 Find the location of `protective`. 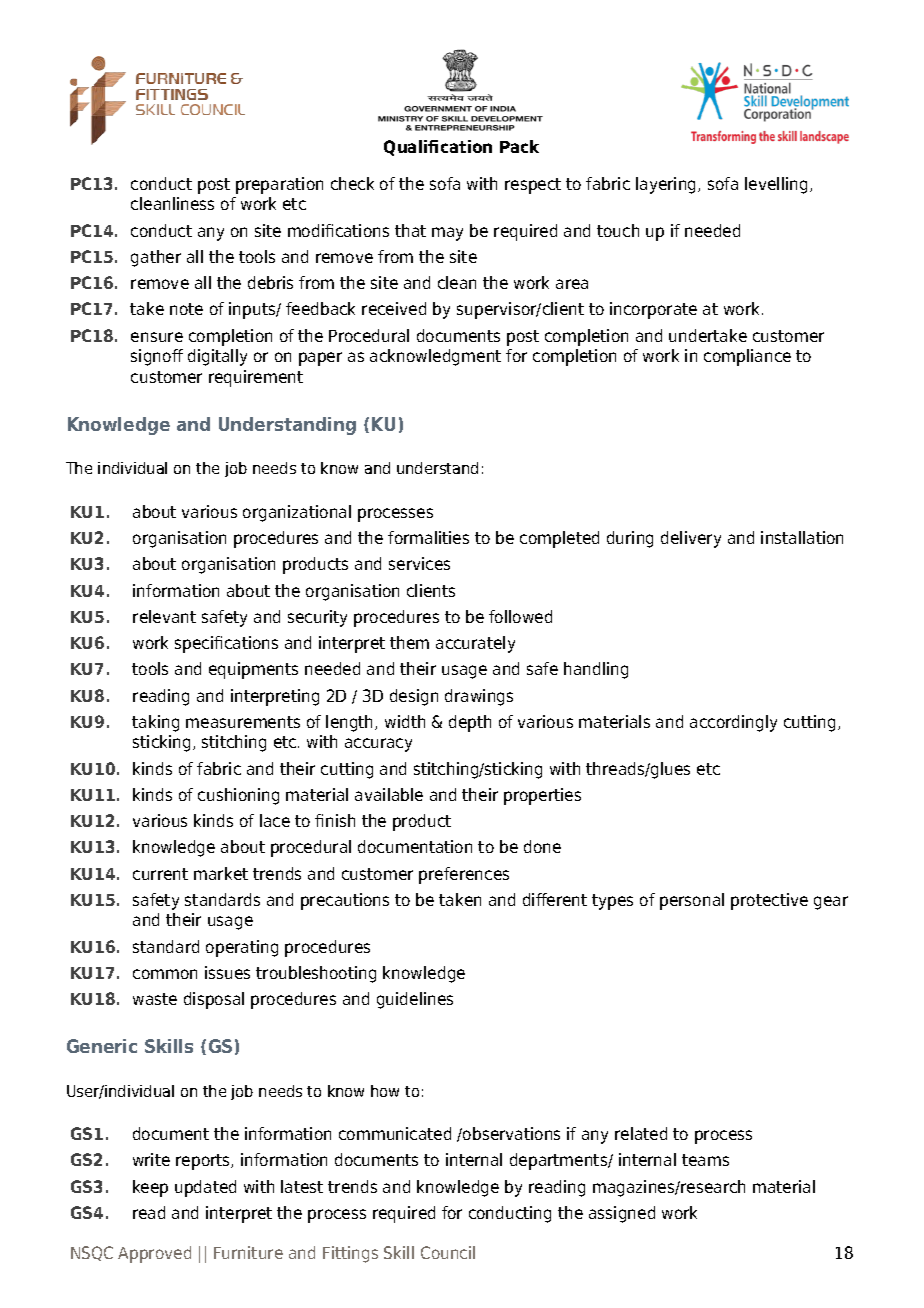

protective is located at coordinates (769, 901).
